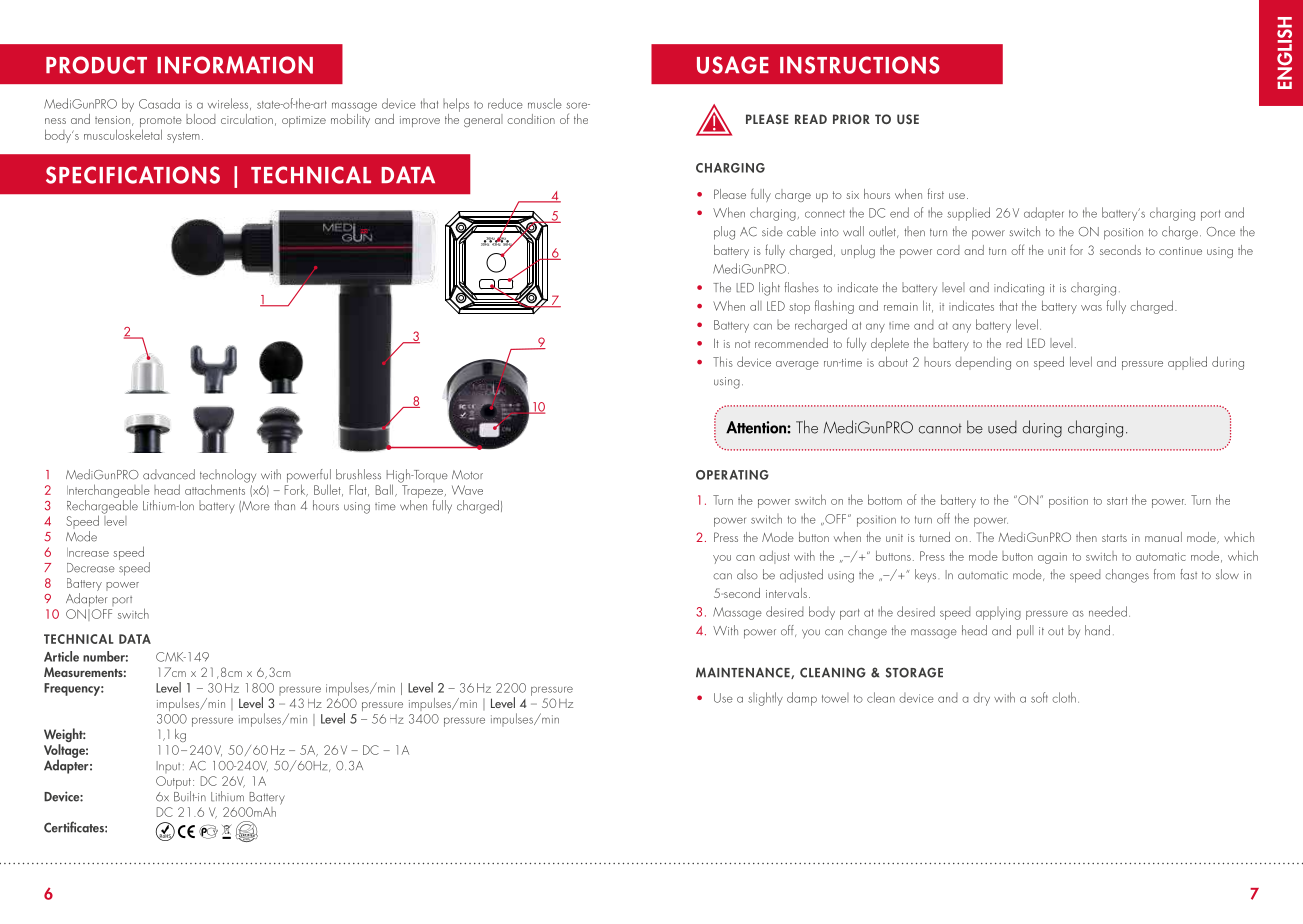 Image resolution: width=1303 pixels, height=924 pixels. What do you see at coordinates (799, 308) in the screenshot?
I see `stop` at bounding box center [799, 308].
